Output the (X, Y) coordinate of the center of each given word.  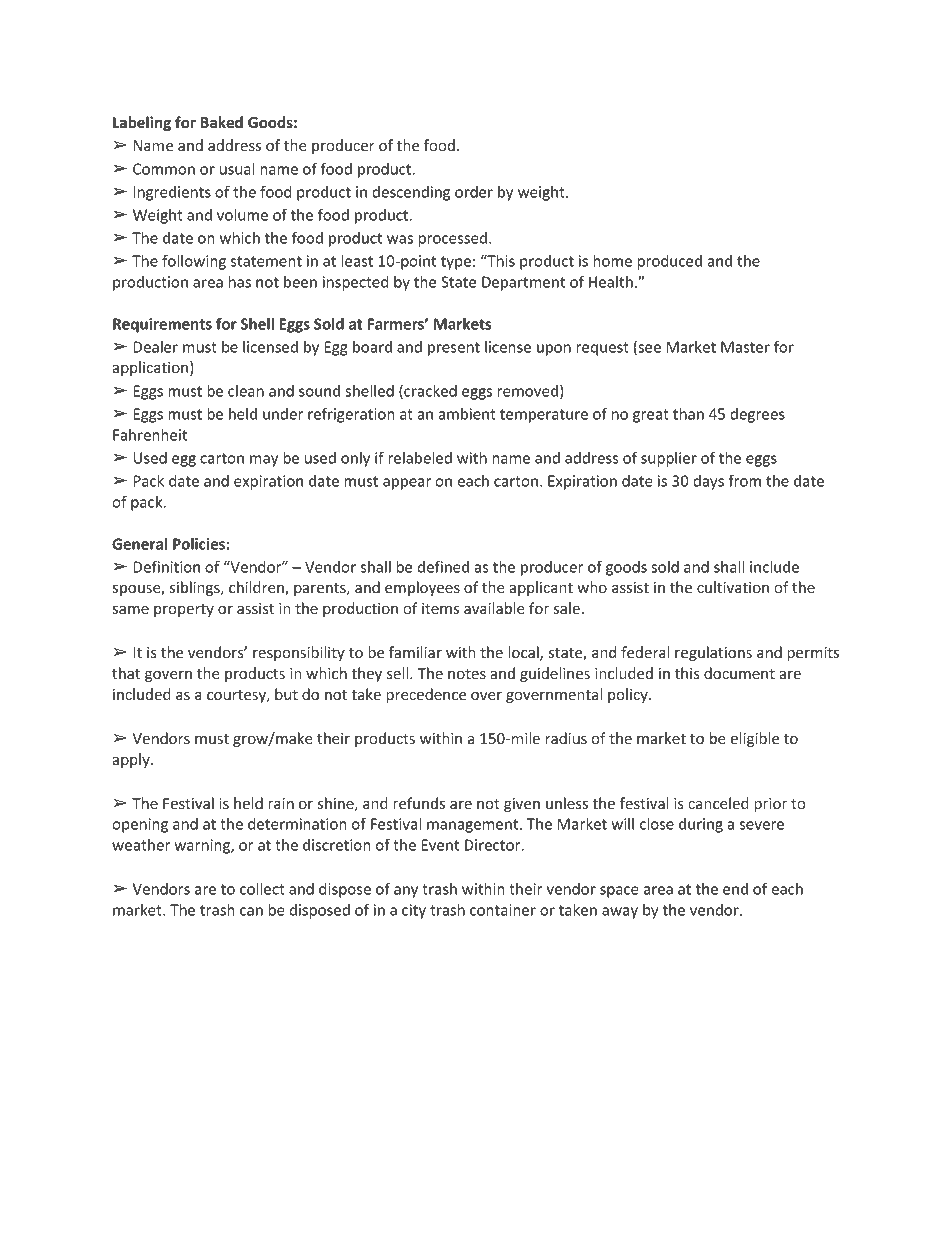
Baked (222, 122)
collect (262, 889)
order (474, 192)
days (708, 482)
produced (669, 262)
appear (407, 484)
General (139, 544)
